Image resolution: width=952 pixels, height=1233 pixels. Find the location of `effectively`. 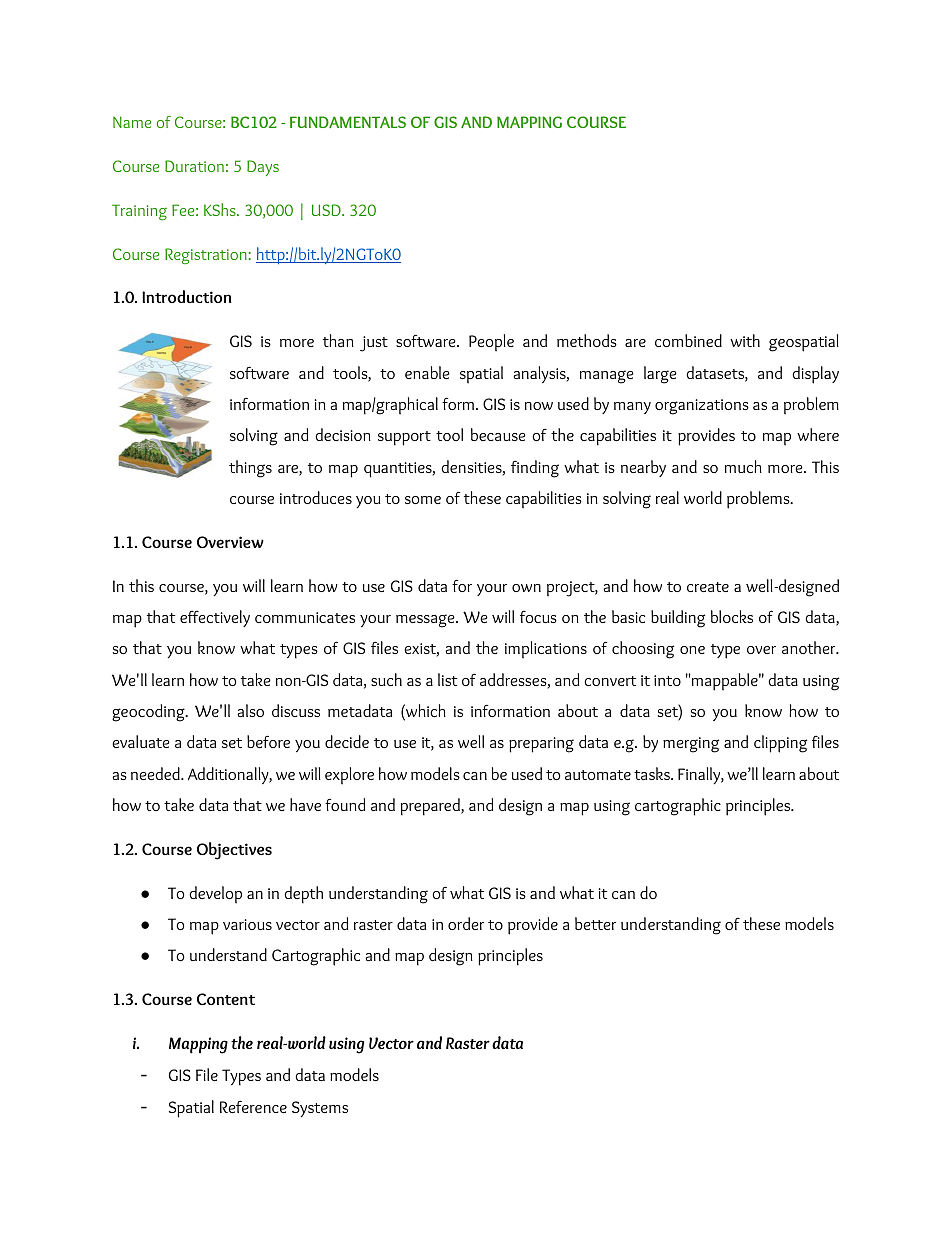

effectively is located at coordinates (215, 618).
